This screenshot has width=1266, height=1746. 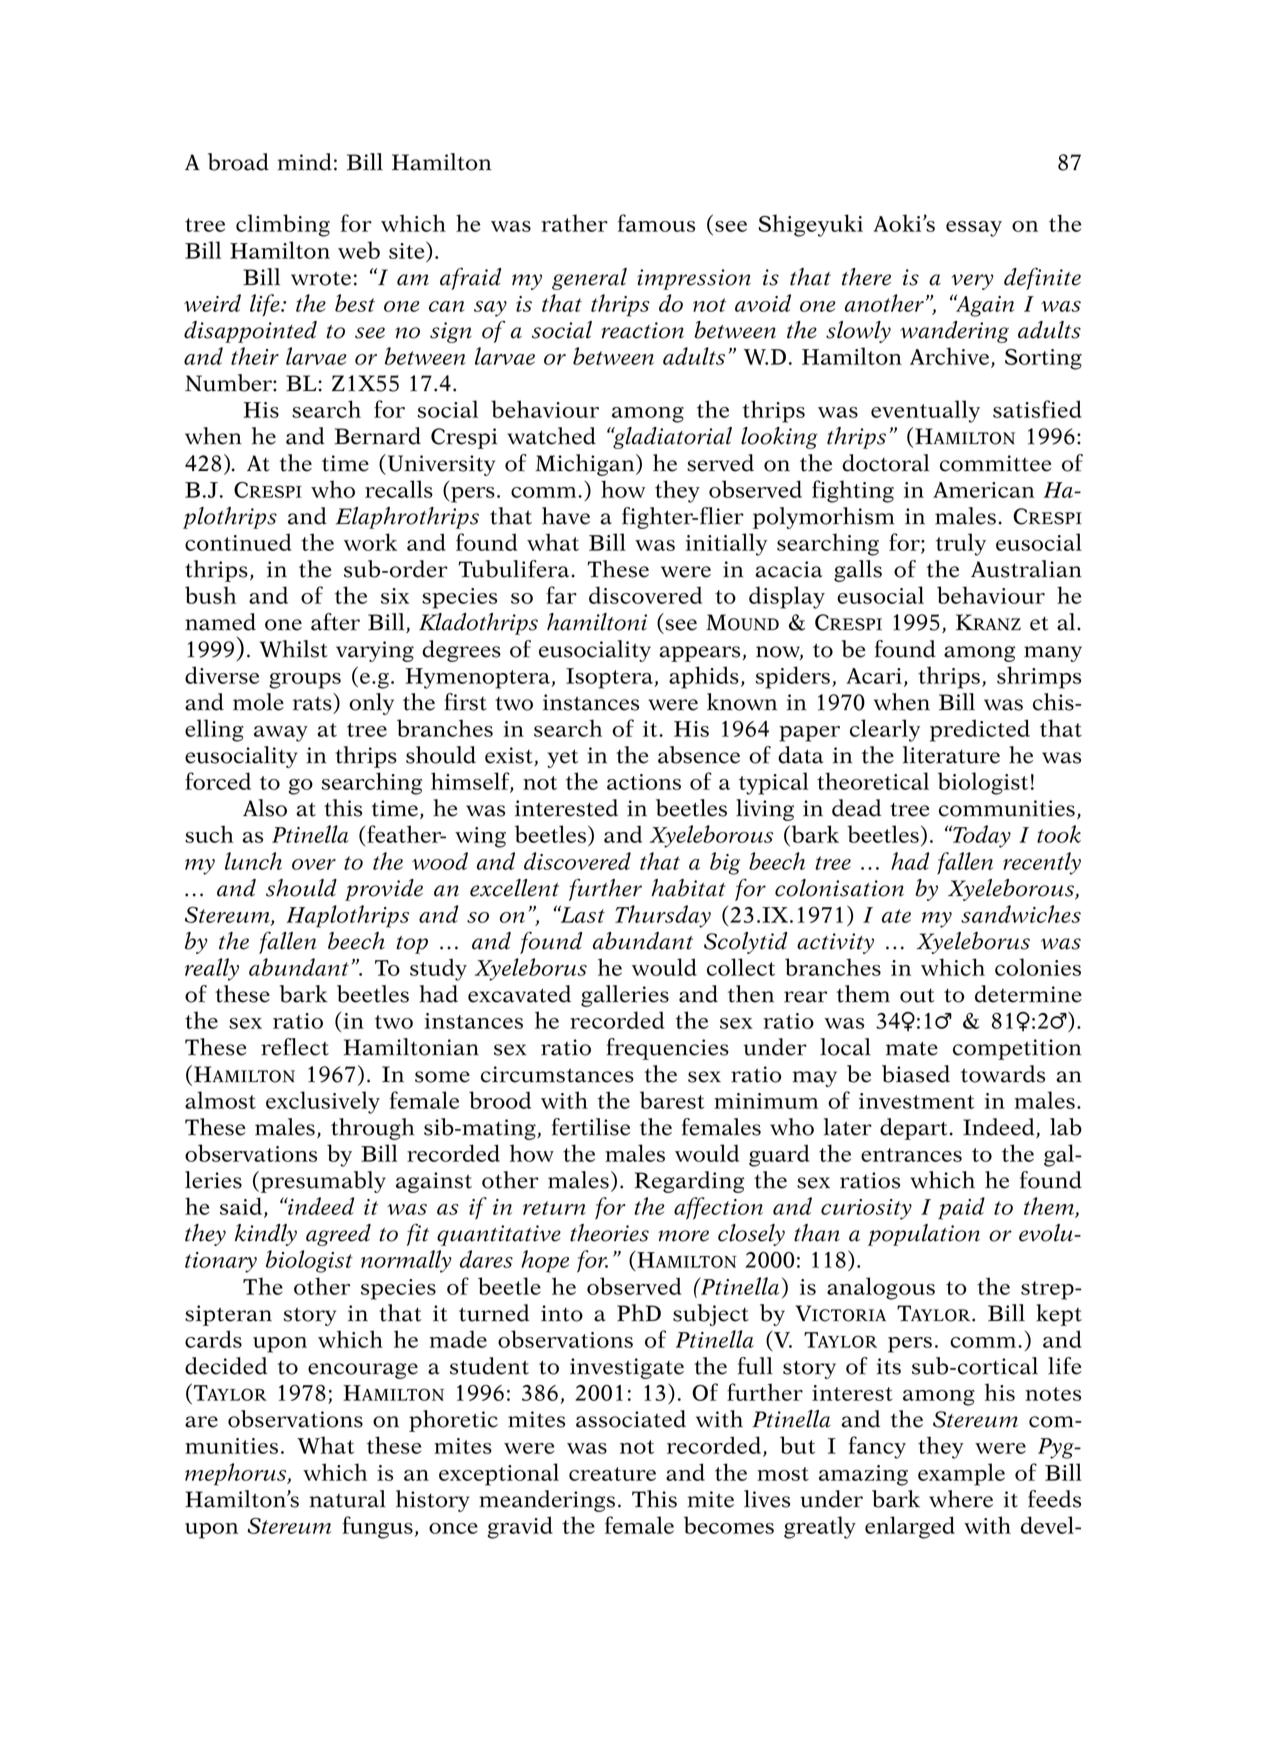 I want to click on natural, so click(x=347, y=1499).
